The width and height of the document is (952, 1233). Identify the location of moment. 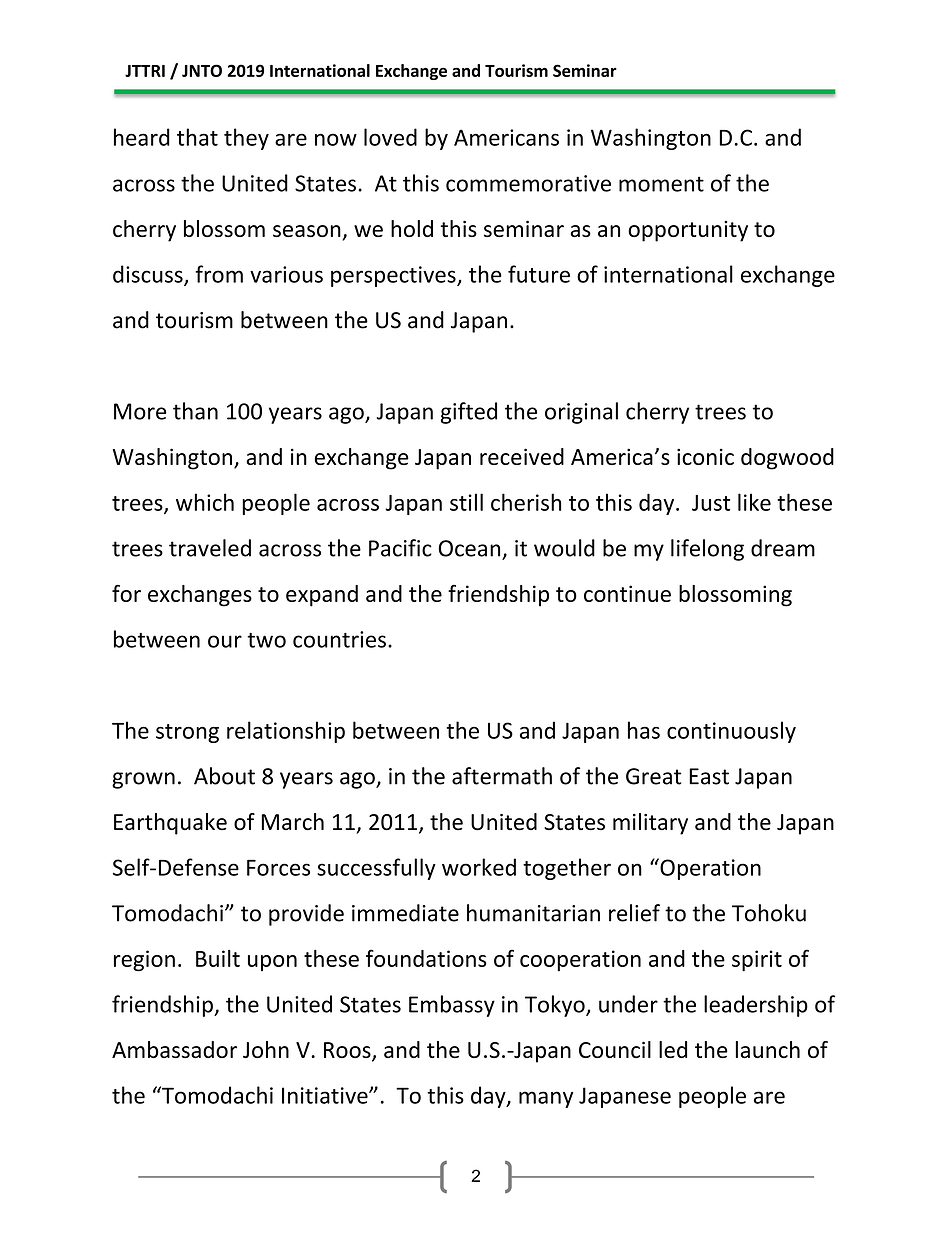
(661, 184).
